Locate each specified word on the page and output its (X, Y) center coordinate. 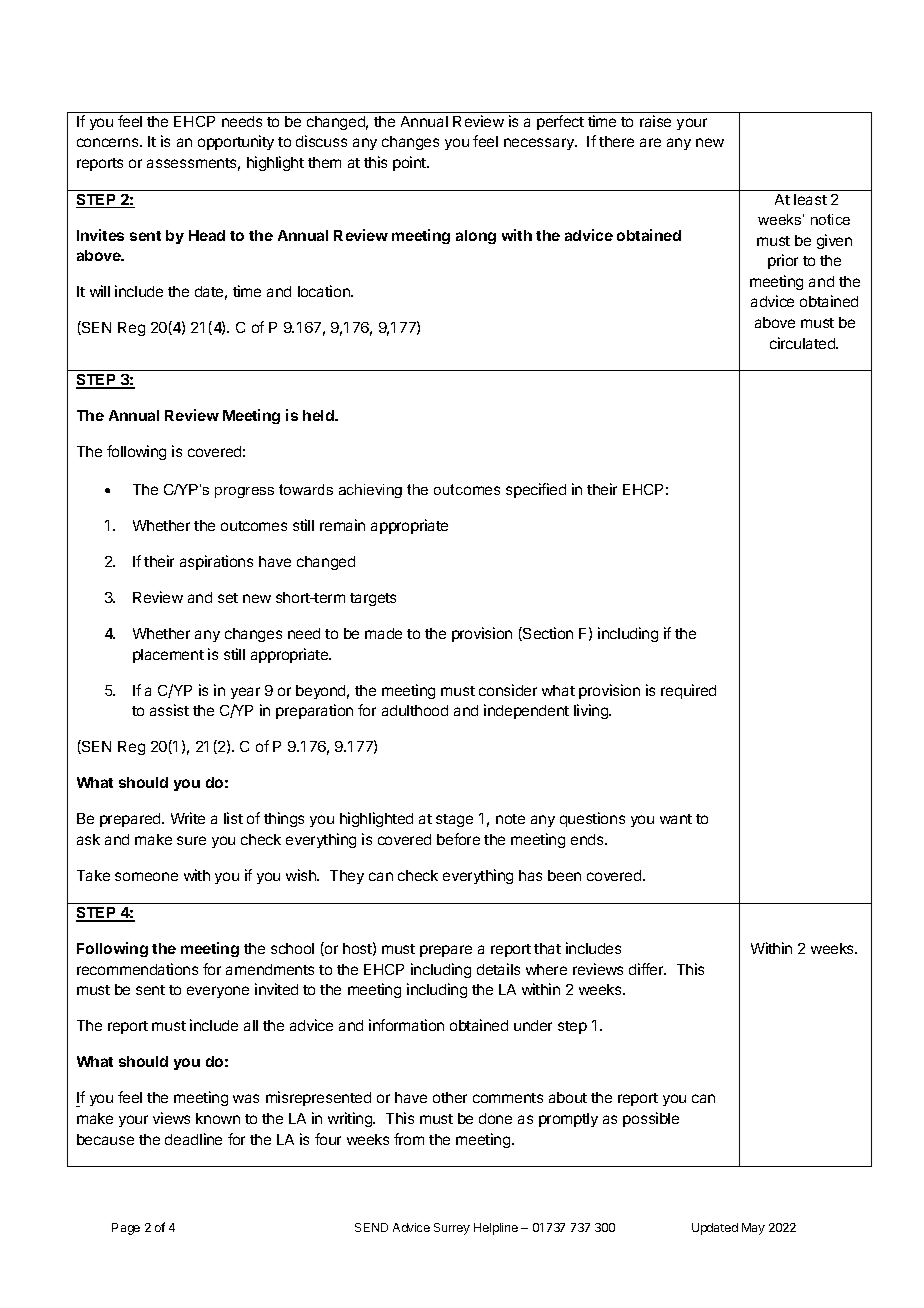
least (810, 199)
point (410, 163)
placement (168, 656)
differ (647, 969)
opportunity (236, 142)
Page (126, 1229)
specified (536, 490)
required (688, 691)
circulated (803, 343)
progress (244, 492)
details (498, 969)
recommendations (137, 969)
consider (508, 690)
